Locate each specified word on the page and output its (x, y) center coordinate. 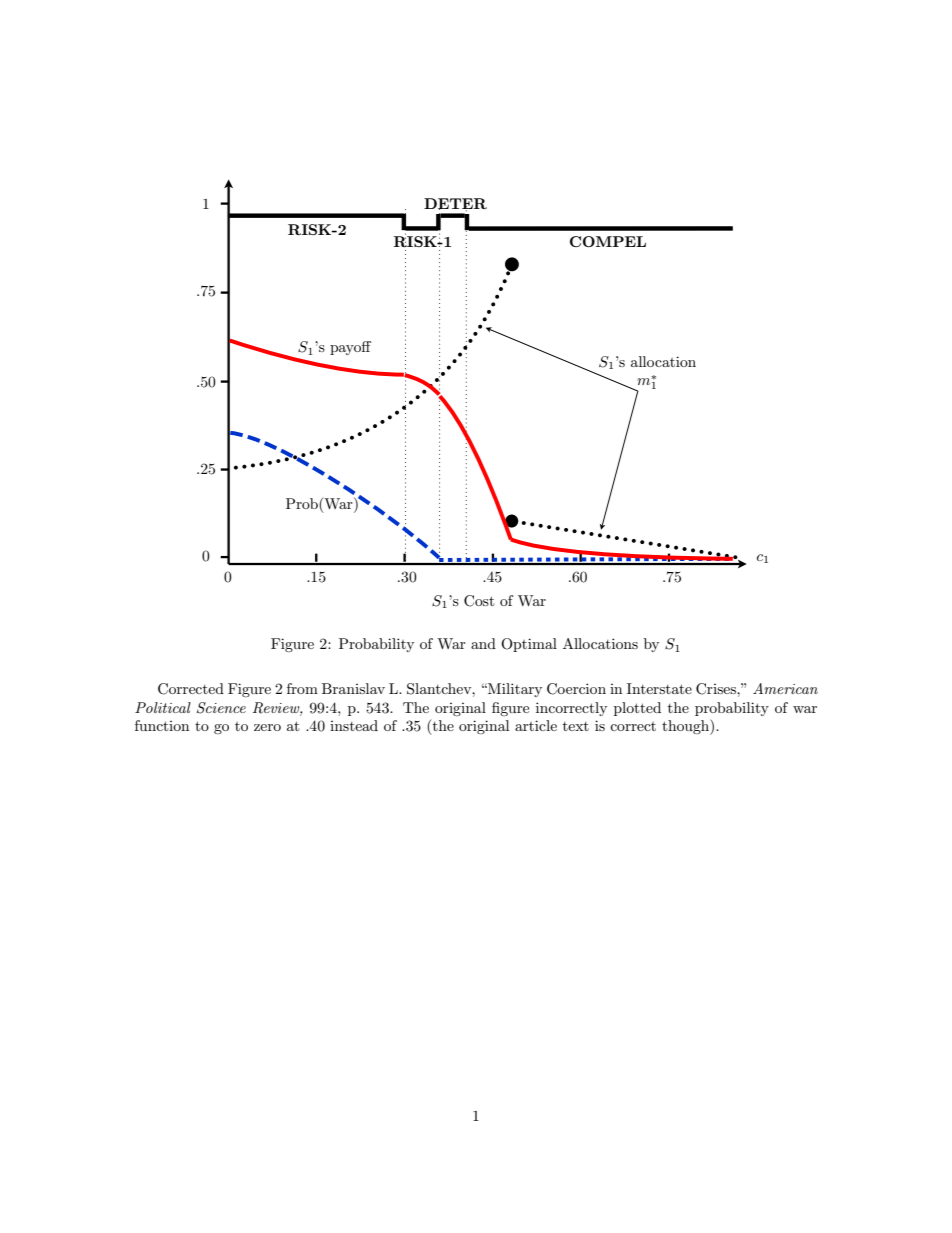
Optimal (529, 645)
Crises (717, 689)
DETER (455, 205)
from (302, 688)
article (536, 725)
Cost (479, 601)
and (483, 643)
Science (221, 708)
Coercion (576, 689)
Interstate (659, 688)
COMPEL (608, 241)
